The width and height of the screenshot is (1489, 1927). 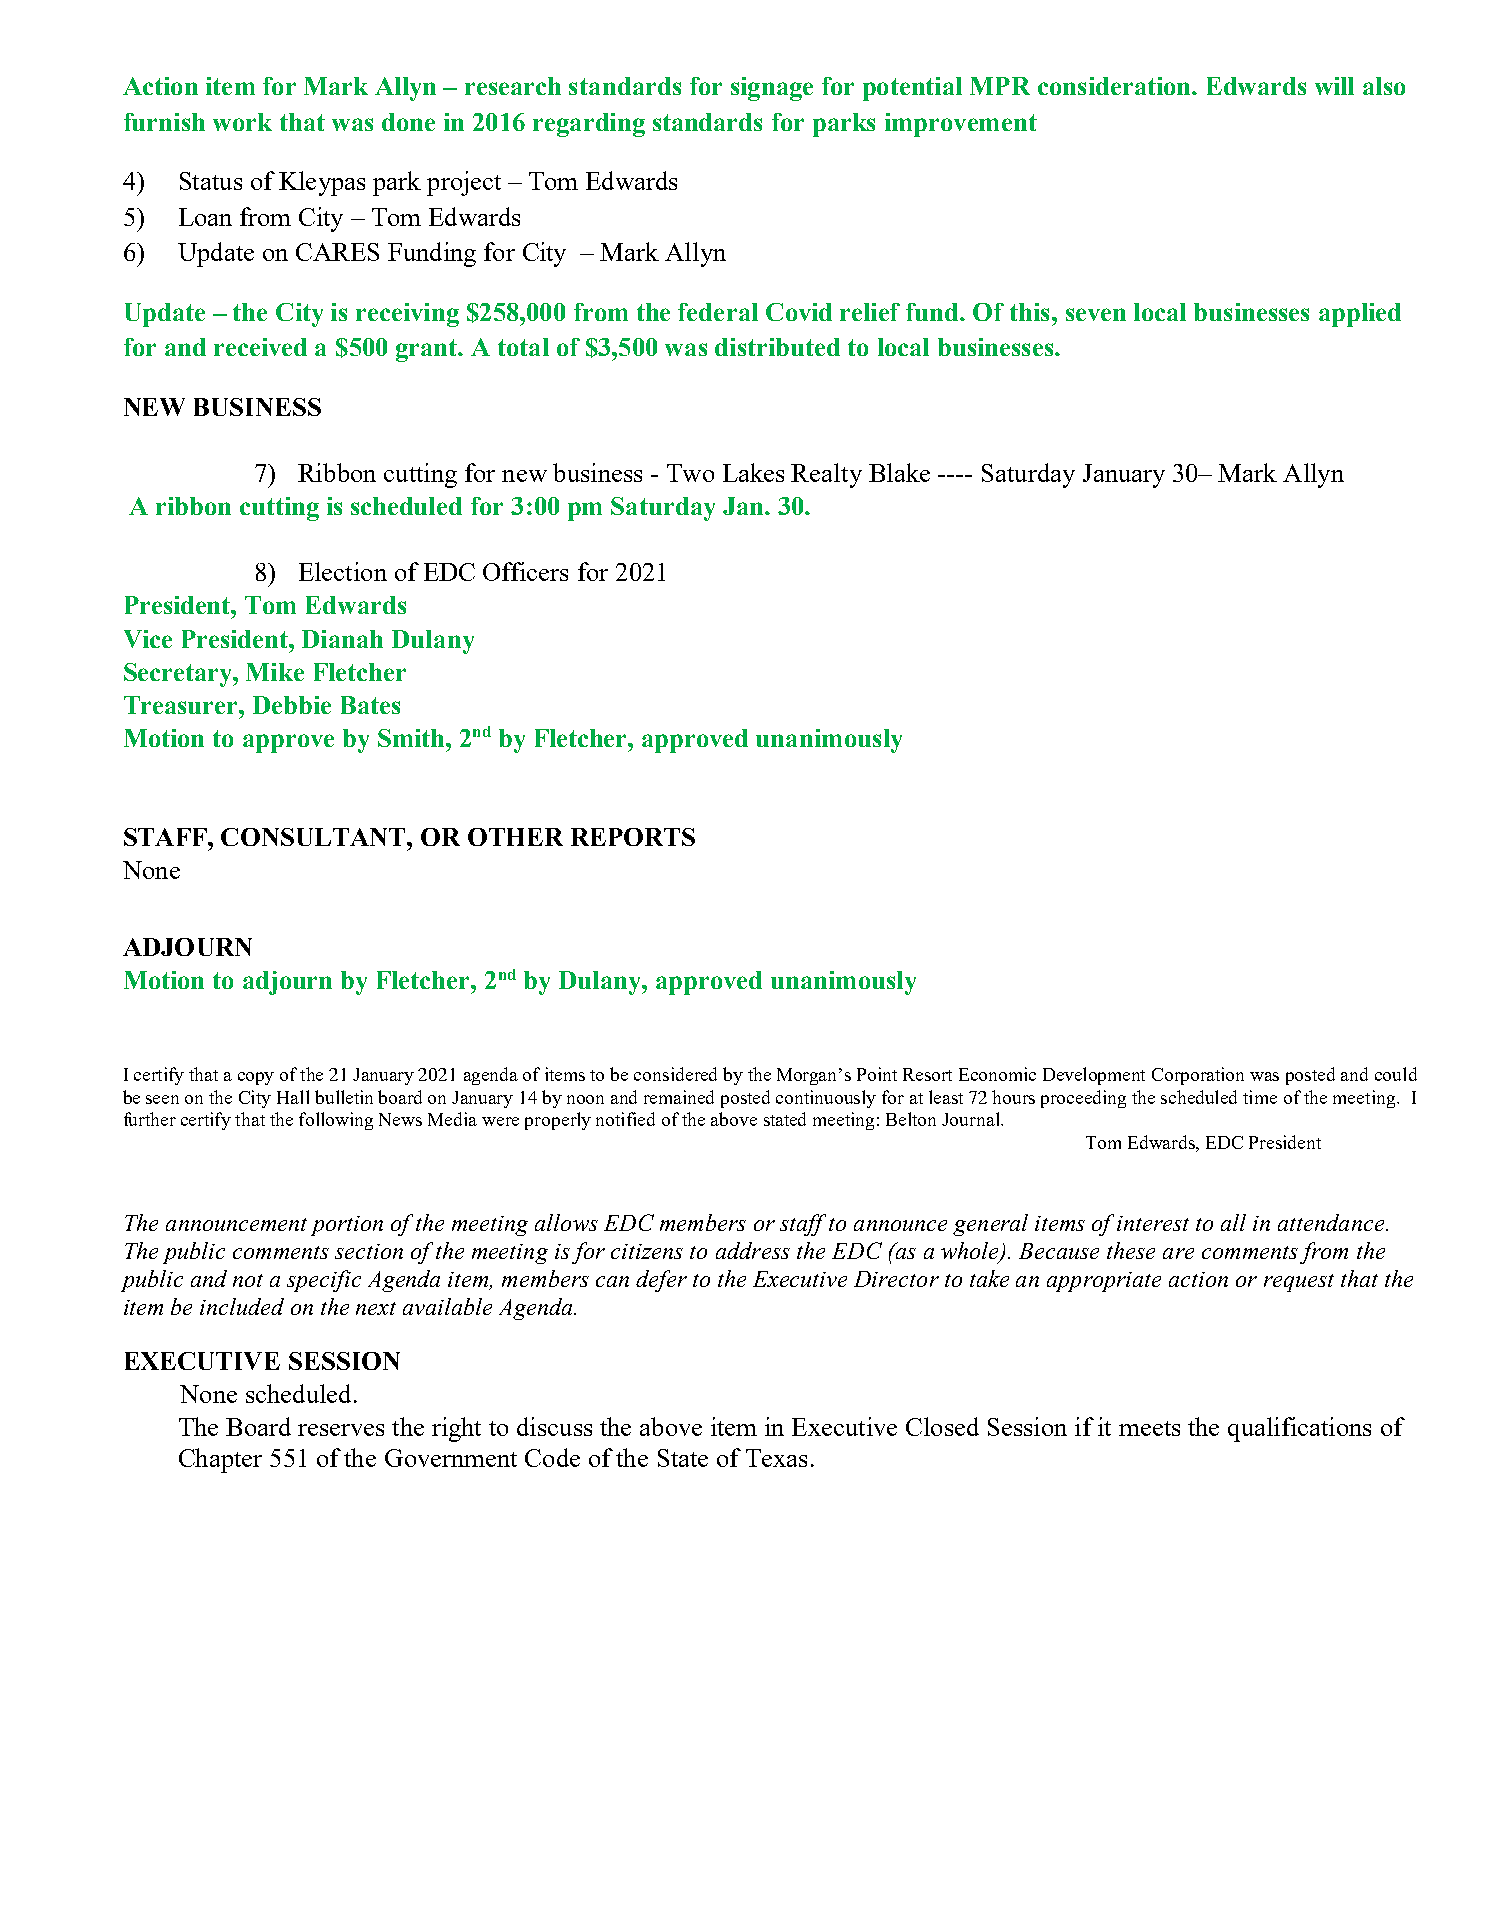 What do you see at coordinates (633, 837) in the screenshot?
I see `REPORTS` at bounding box center [633, 837].
